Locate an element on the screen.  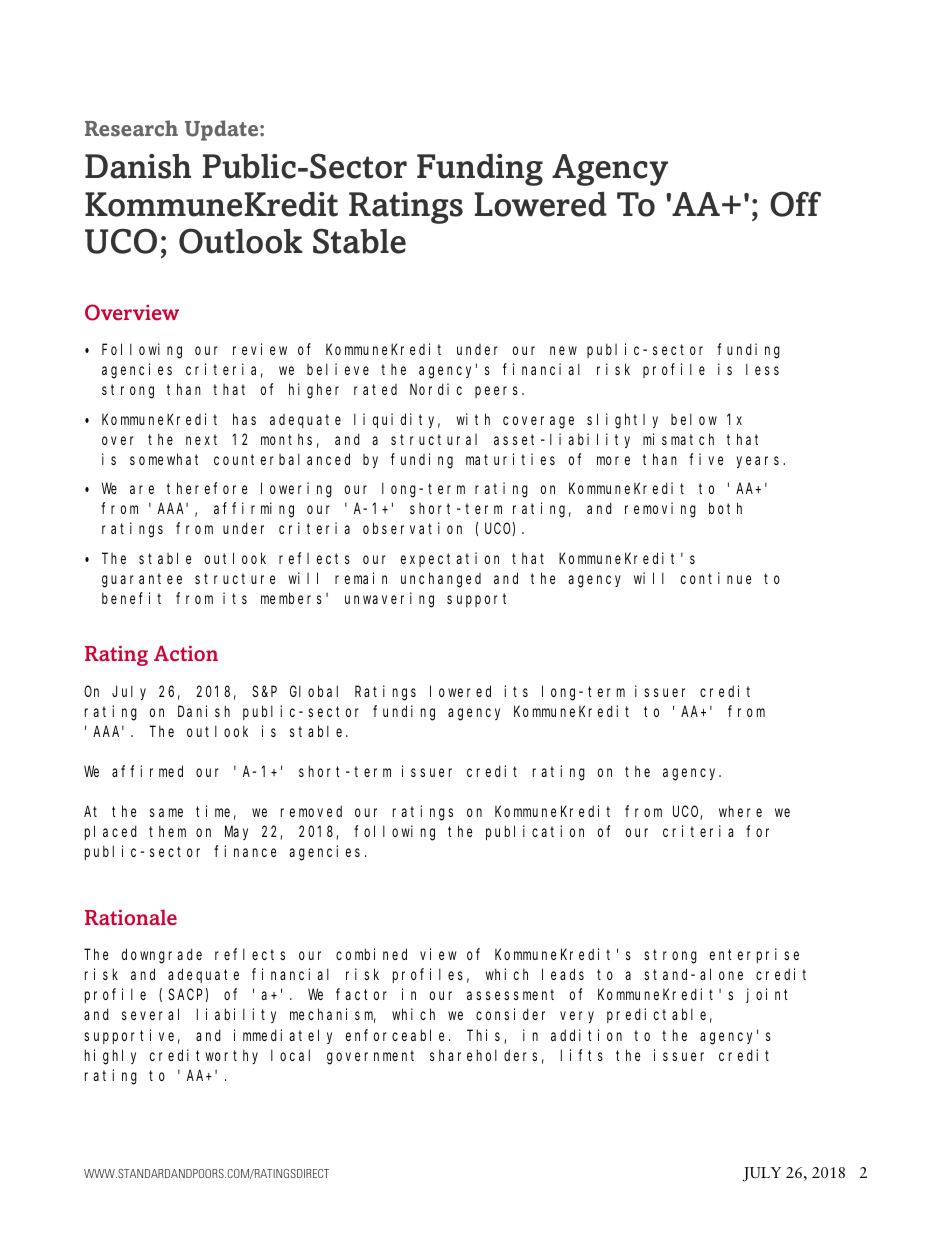
same is located at coordinates (166, 812).
